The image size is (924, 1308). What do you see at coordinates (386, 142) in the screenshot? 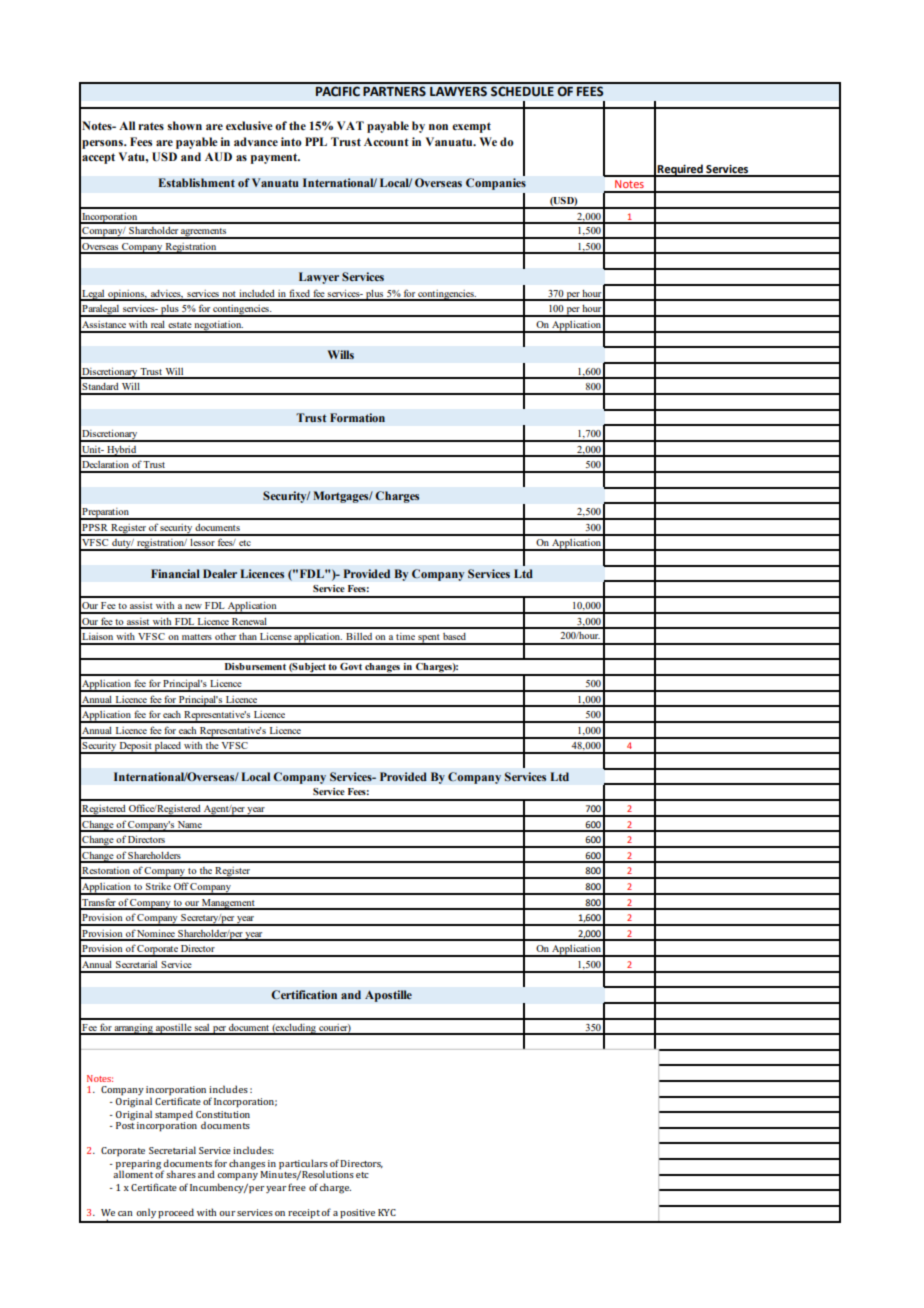
I see `Account` at bounding box center [386, 142].
